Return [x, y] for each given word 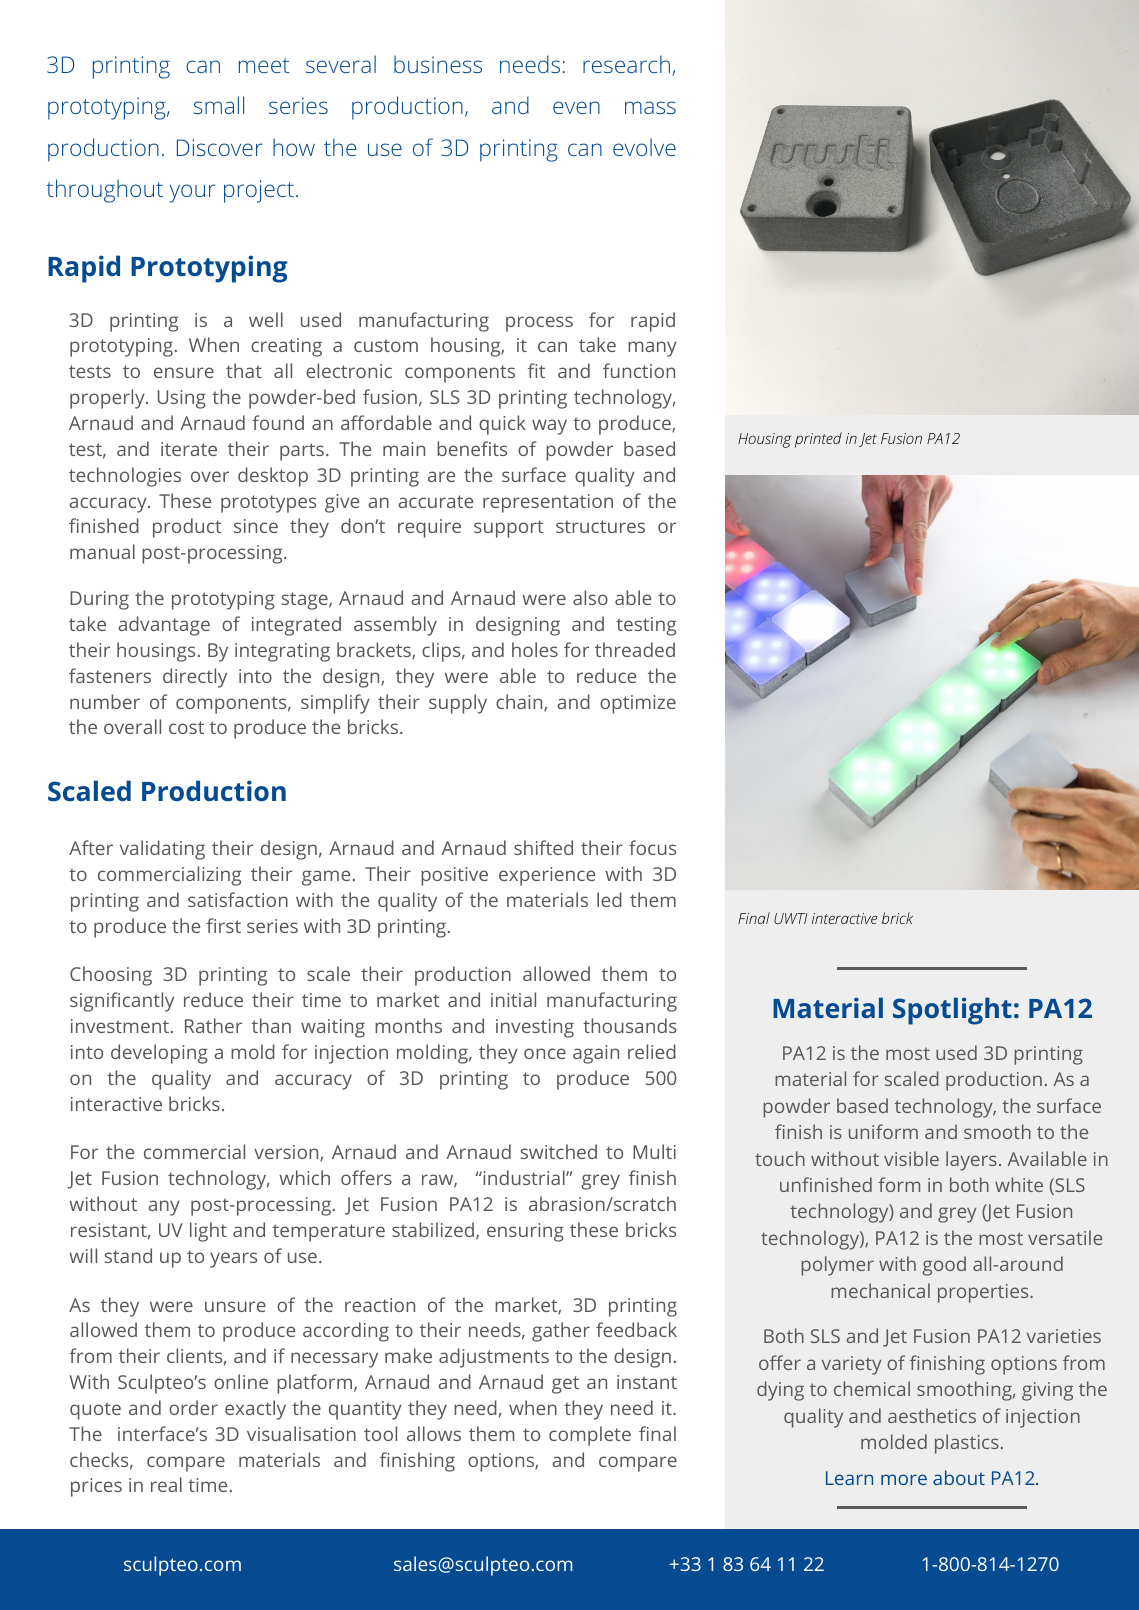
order [193, 1407]
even [576, 107]
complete [590, 1436]
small [219, 105]
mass [650, 107]
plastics [967, 1444]
